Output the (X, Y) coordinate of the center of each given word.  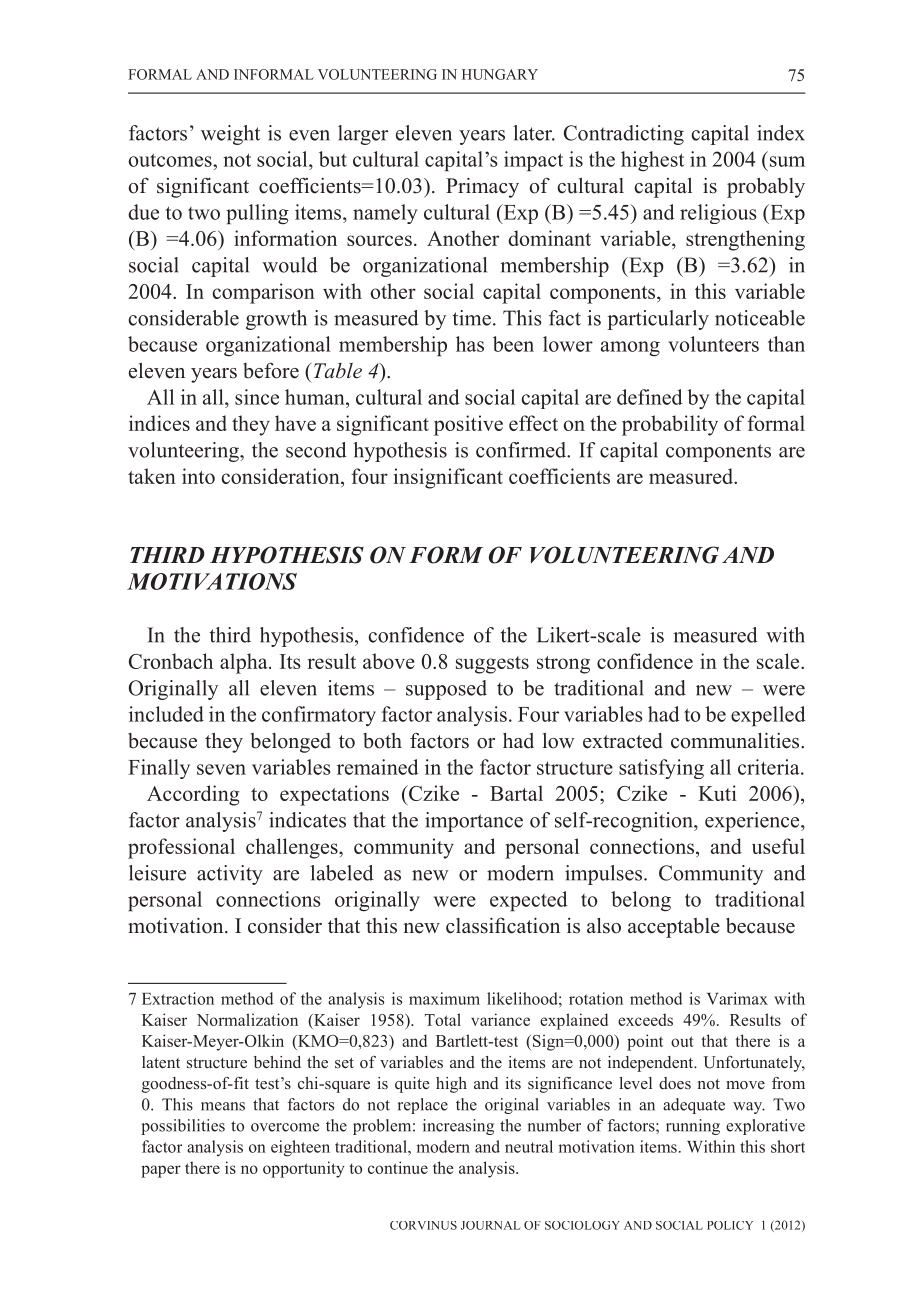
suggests (492, 665)
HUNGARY (500, 74)
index (781, 133)
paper (161, 1171)
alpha (245, 663)
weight (230, 135)
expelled (768, 716)
